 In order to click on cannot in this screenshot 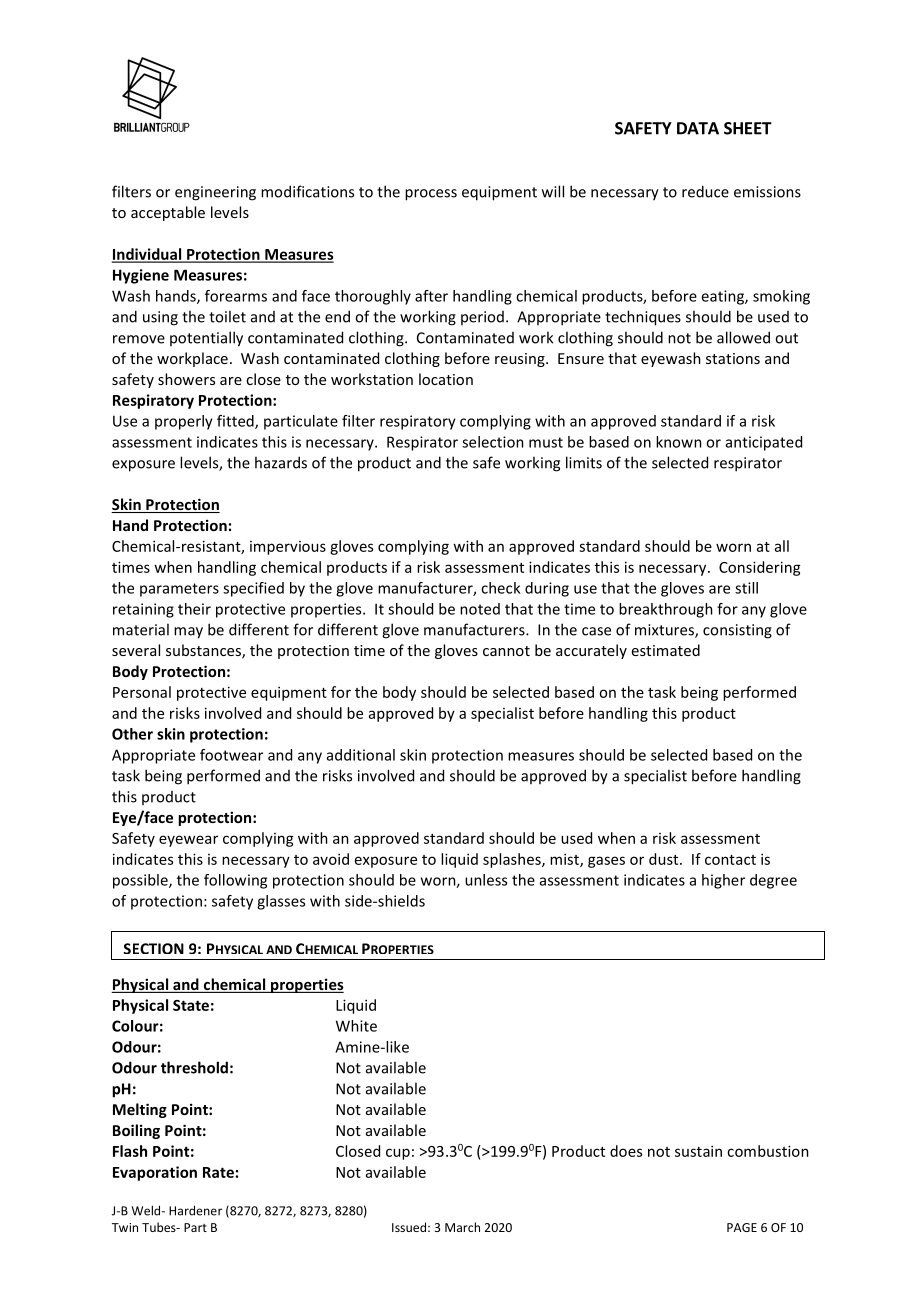, I will do `click(506, 651)`.
